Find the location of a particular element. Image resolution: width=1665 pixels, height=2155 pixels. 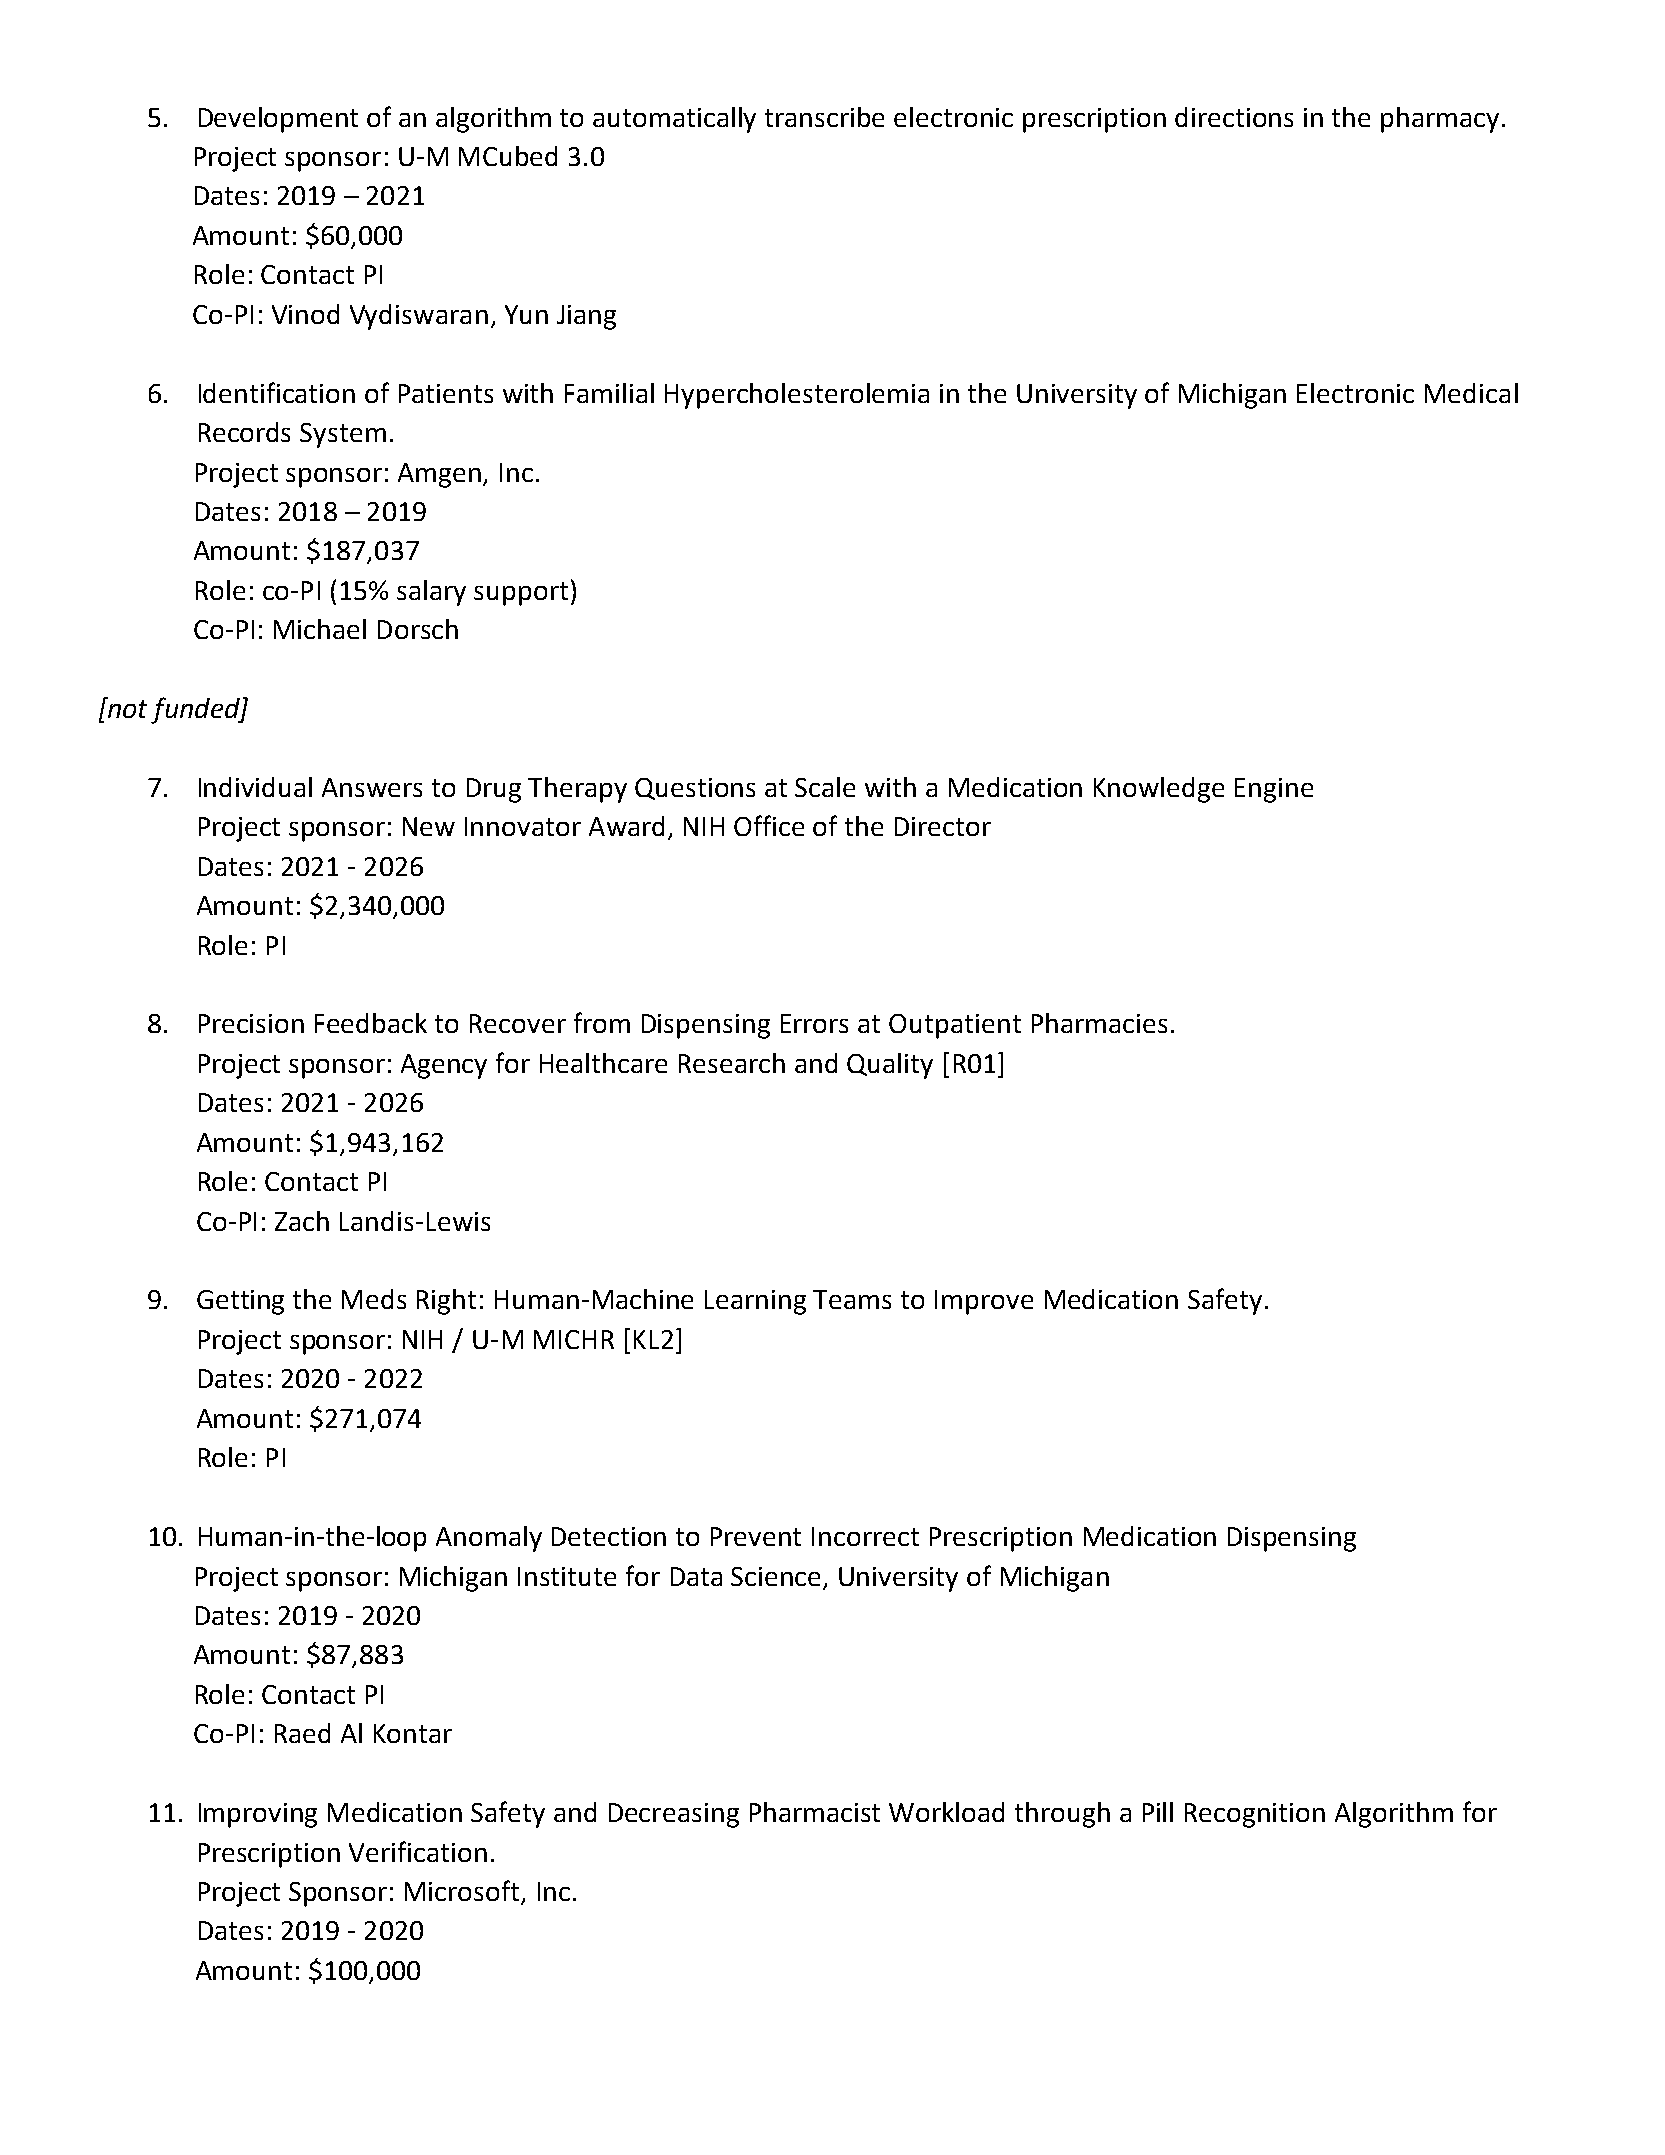

Recognition is located at coordinates (1255, 1815).
